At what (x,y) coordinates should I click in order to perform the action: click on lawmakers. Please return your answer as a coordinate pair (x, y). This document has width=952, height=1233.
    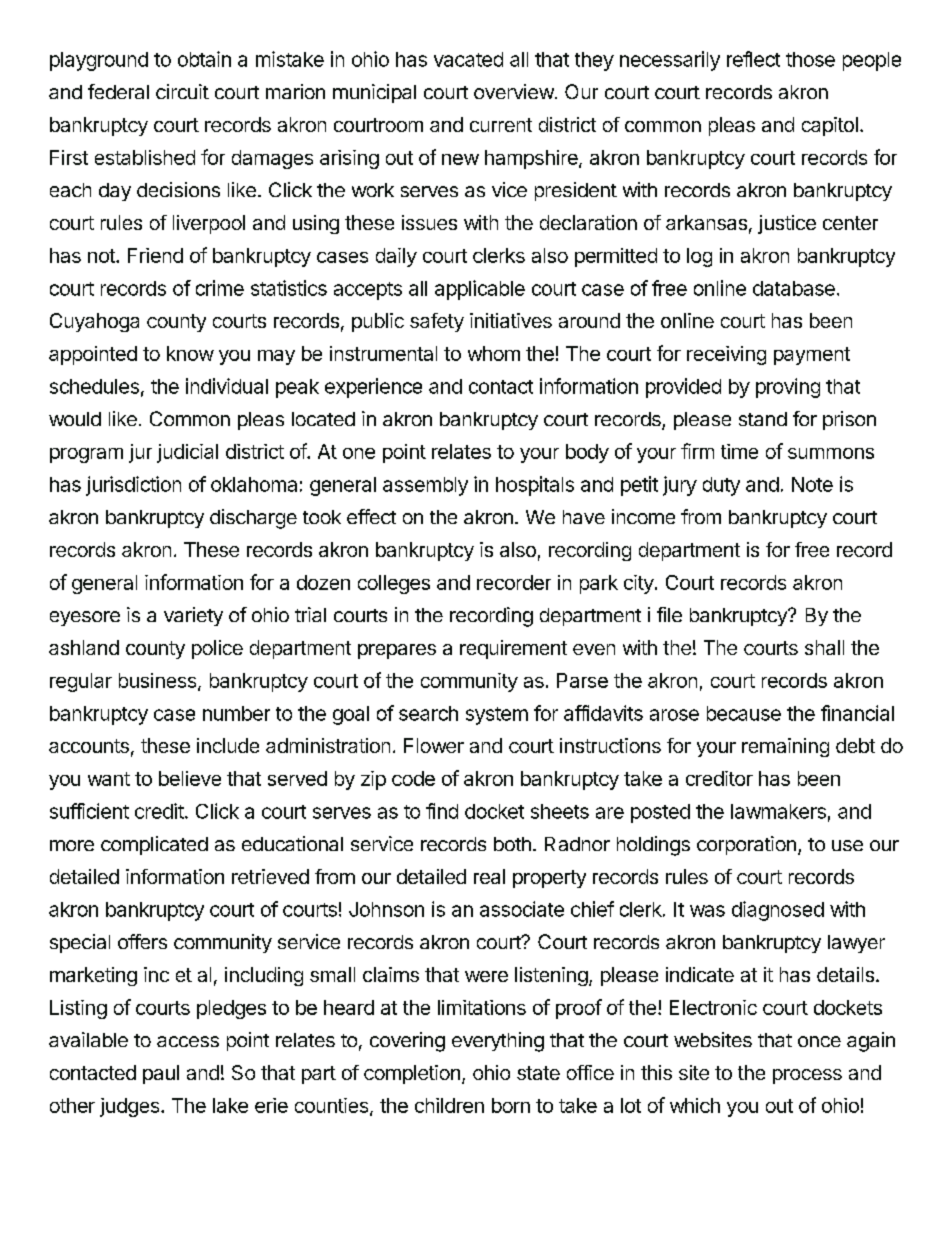
    Looking at the image, I should click on (778, 811).
